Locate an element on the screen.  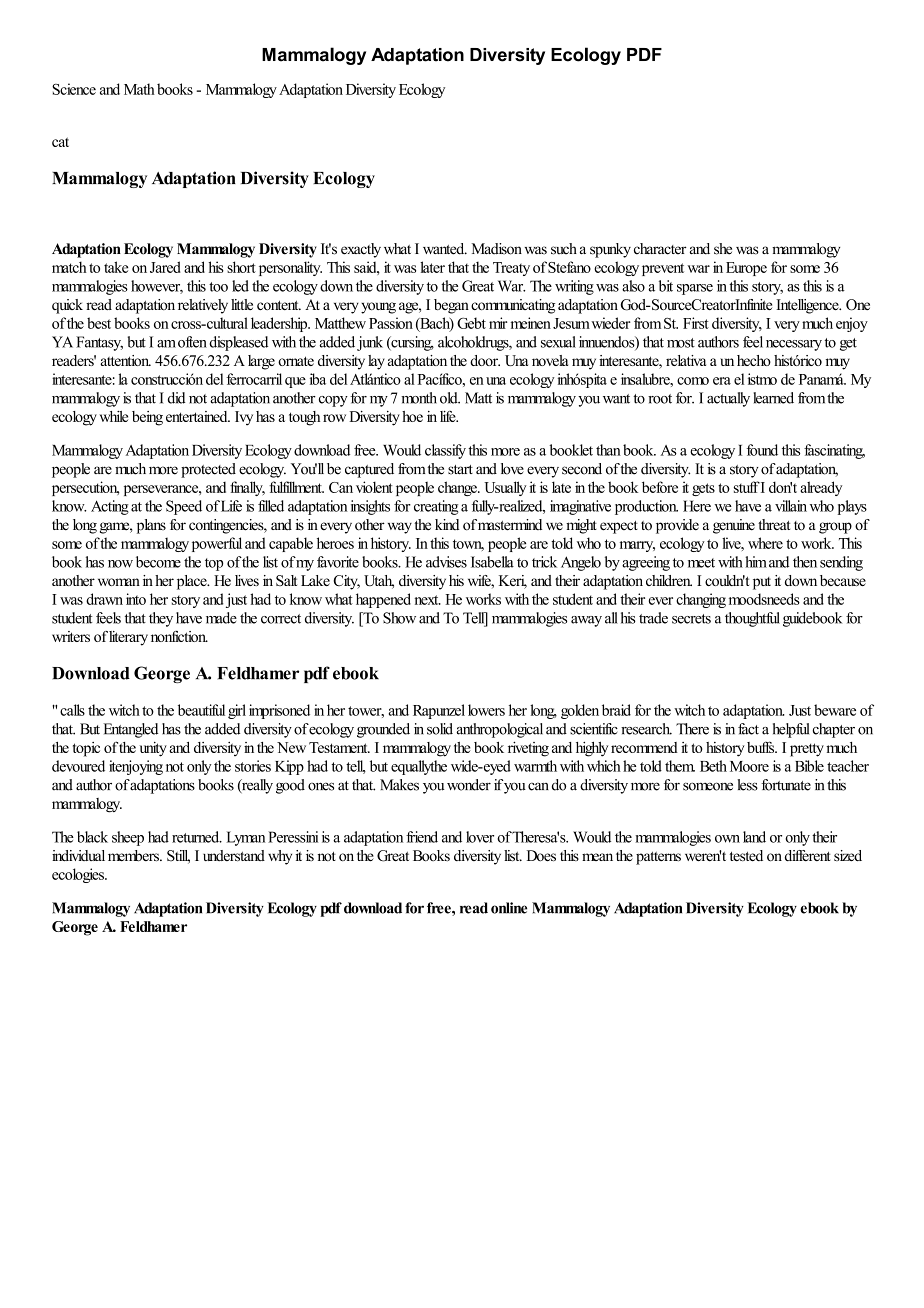
Math is located at coordinates (139, 89).
